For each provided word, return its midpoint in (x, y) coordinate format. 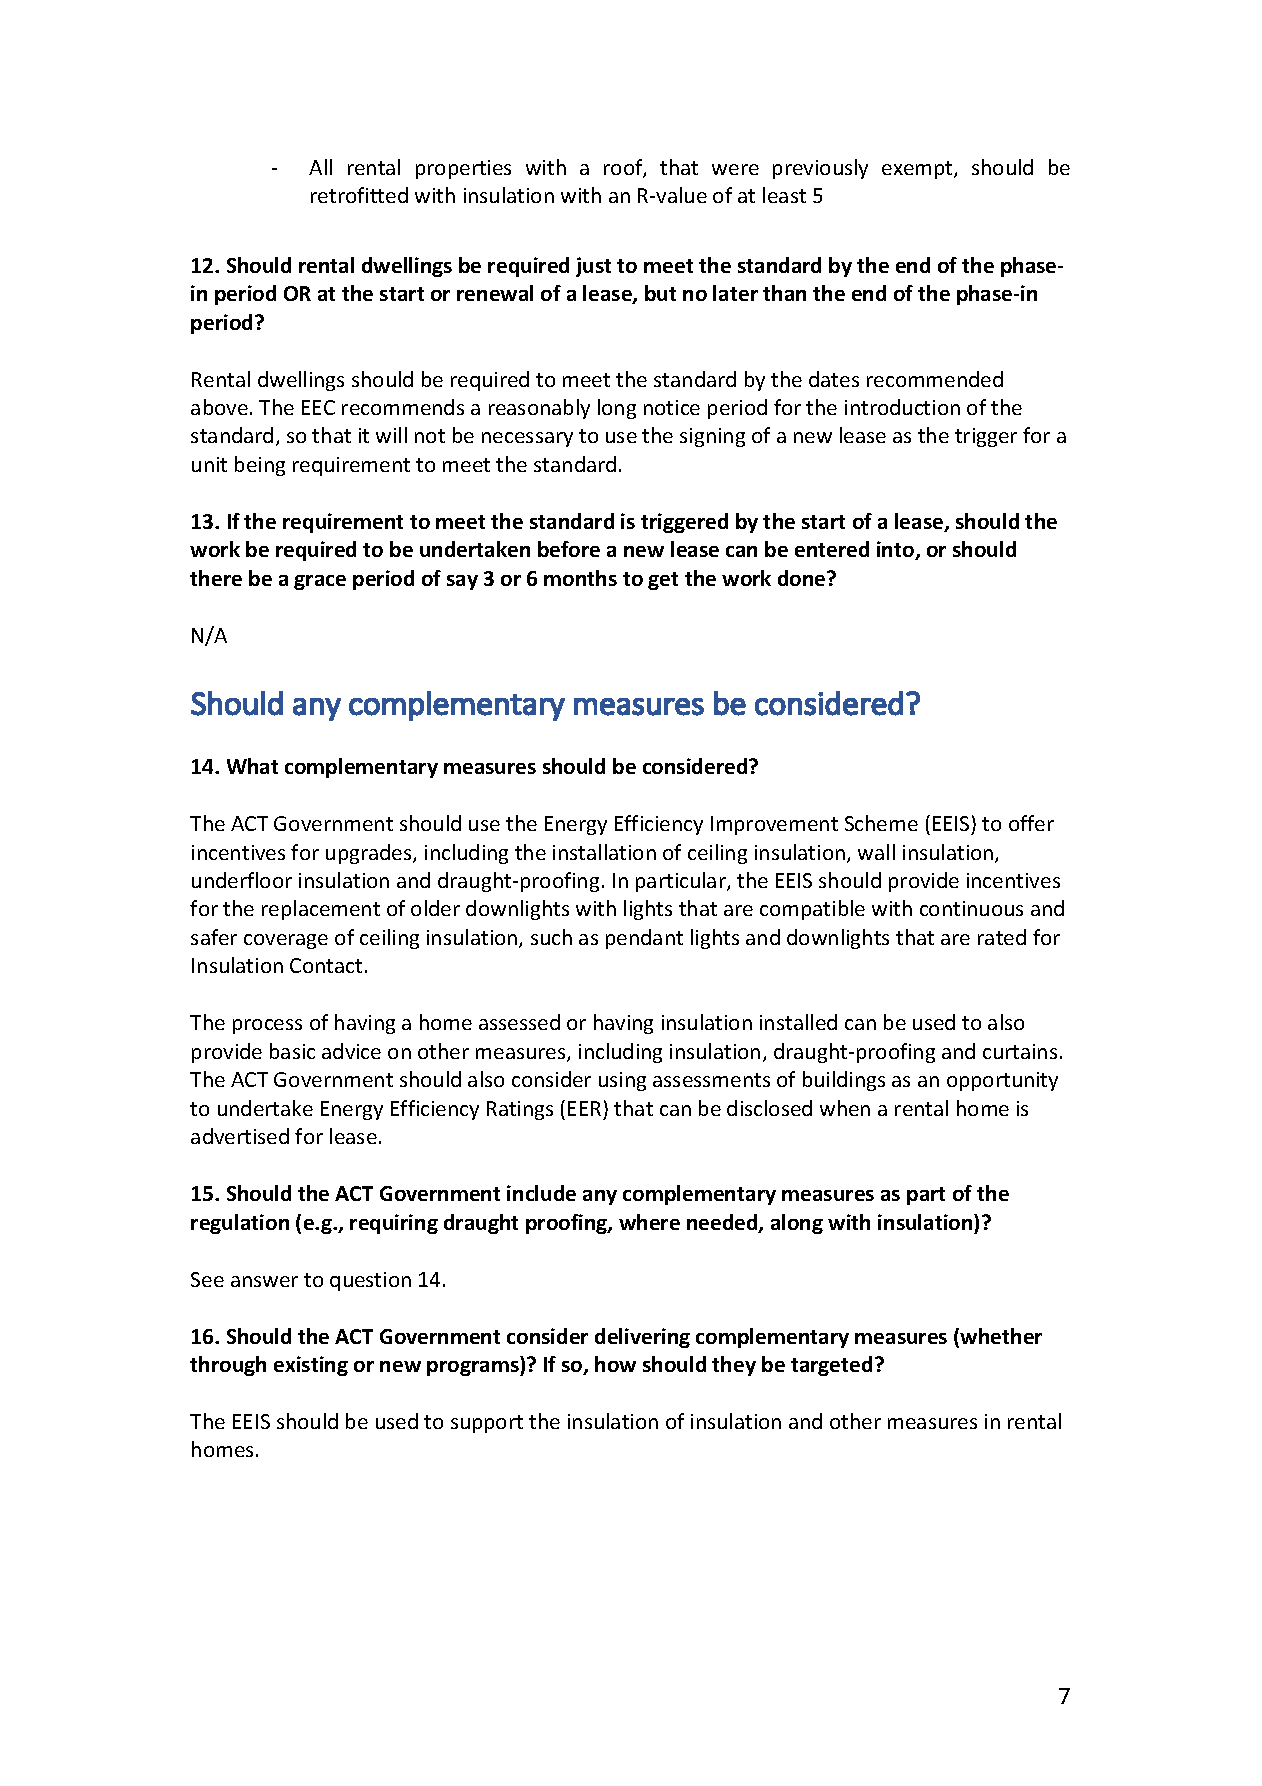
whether (1001, 1336)
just (593, 267)
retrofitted (359, 195)
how (615, 1364)
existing (311, 1366)
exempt (918, 170)
